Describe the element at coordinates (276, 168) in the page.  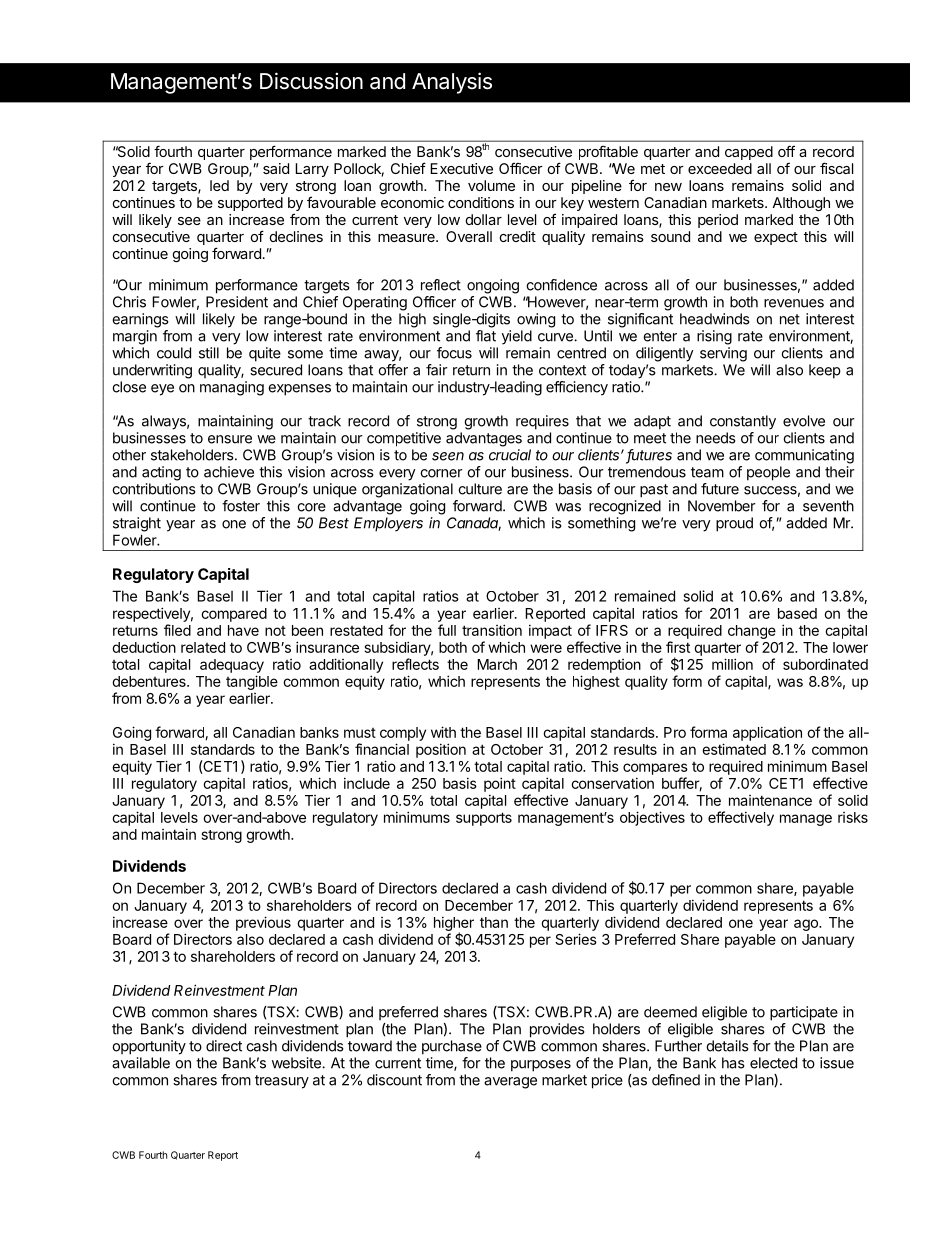
I see `said` at that location.
